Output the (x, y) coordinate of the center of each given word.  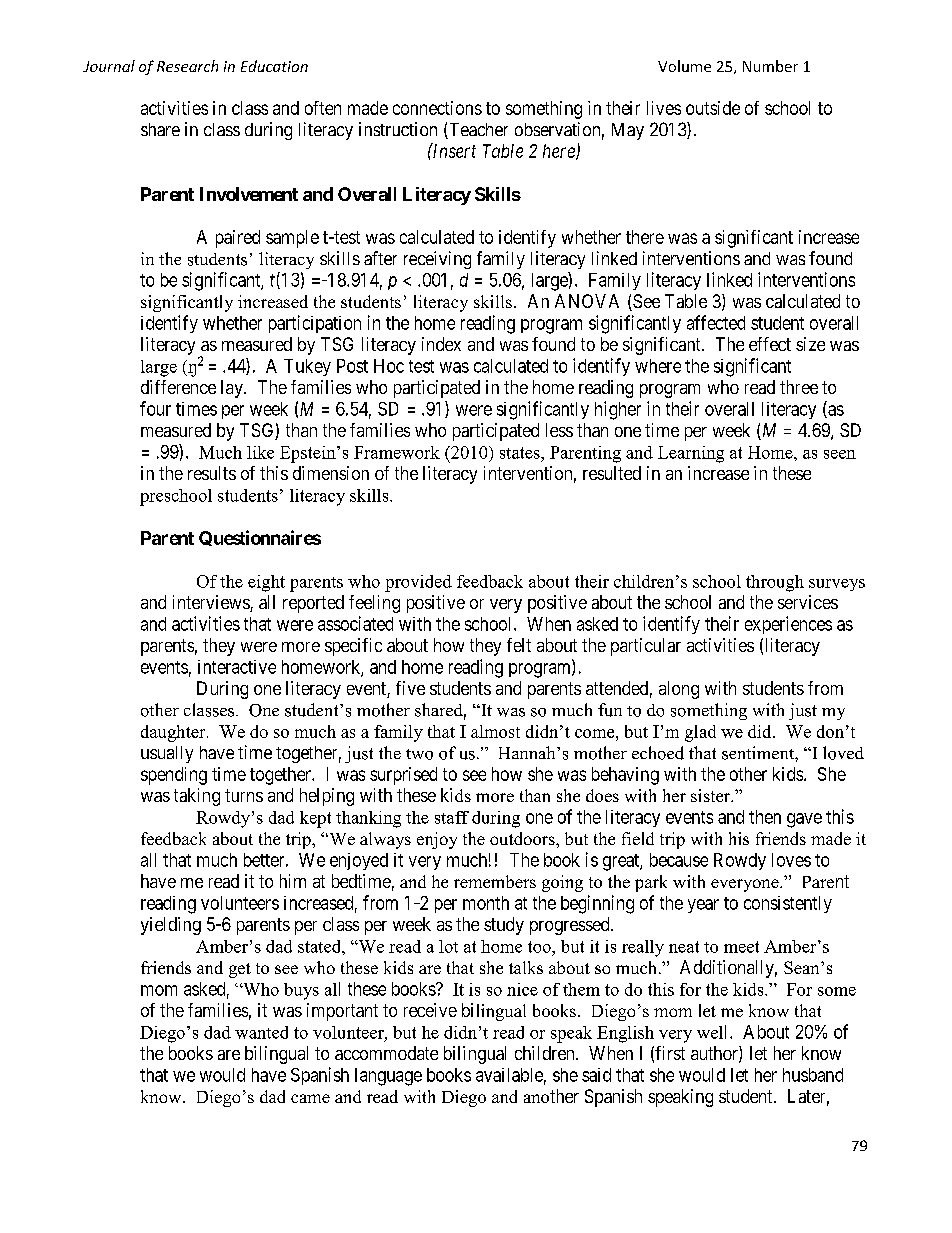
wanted (261, 1032)
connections (437, 108)
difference (178, 387)
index (441, 344)
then (765, 817)
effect (770, 344)
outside (713, 108)
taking (197, 797)
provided (418, 583)
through (775, 583)
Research (187, 66)
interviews (212, 603)
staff (452, 817)
